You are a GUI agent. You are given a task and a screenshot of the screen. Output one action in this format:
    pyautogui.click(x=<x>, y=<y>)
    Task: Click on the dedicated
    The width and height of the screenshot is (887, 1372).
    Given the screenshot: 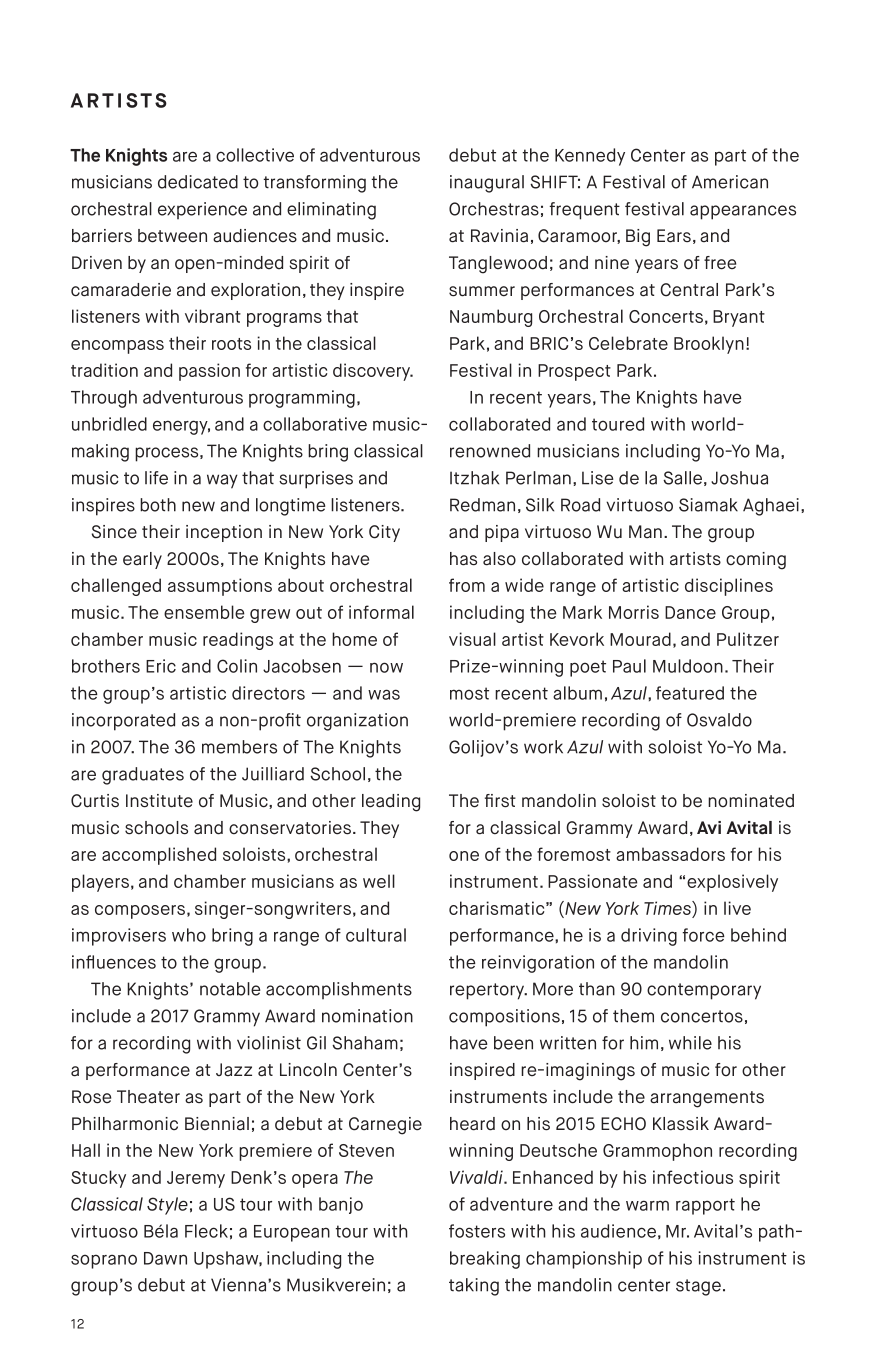 What is the action you would take?
    pyautogui.click(x=198, y=182)
